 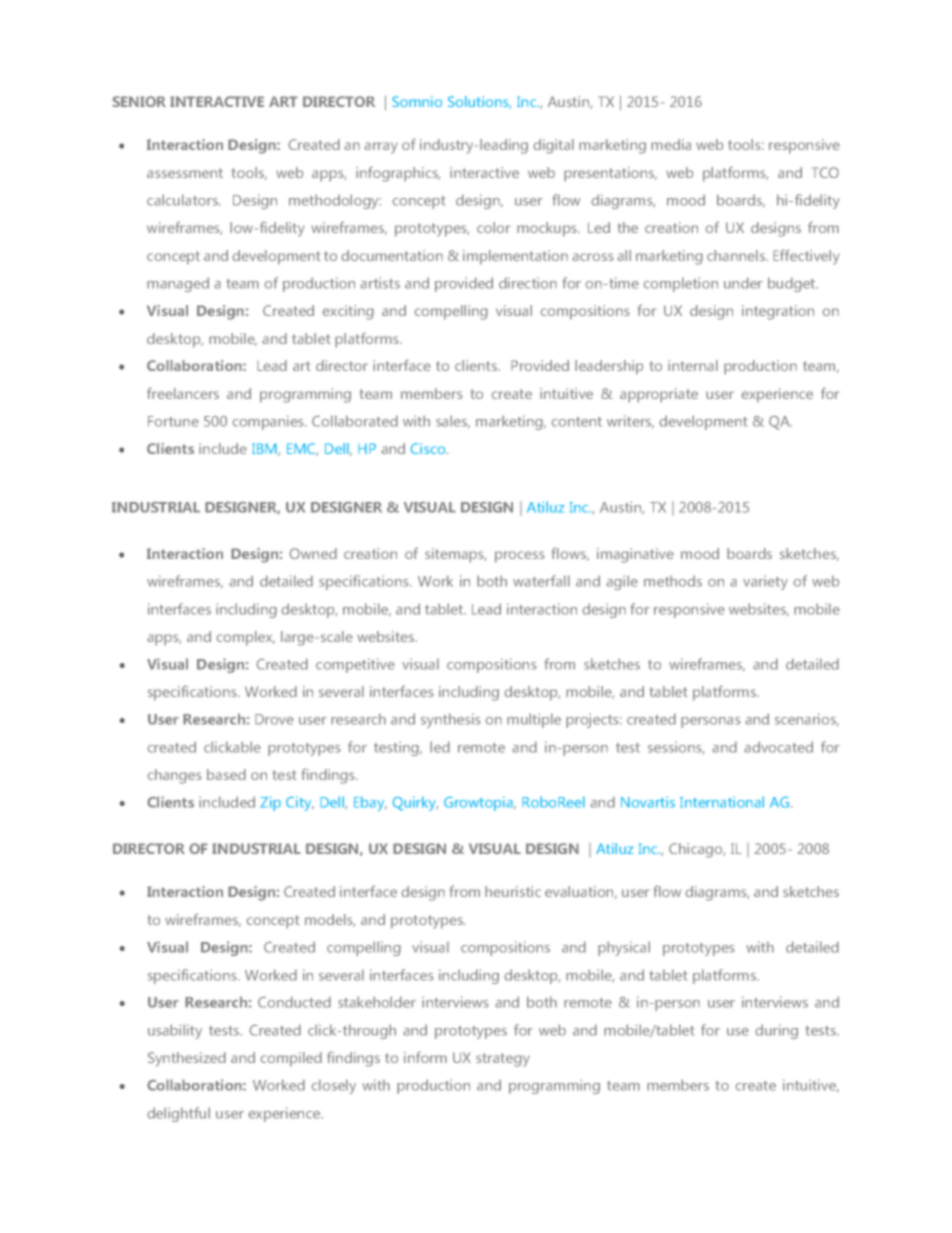 I want to click on digital, so click(x=553, y=146).
